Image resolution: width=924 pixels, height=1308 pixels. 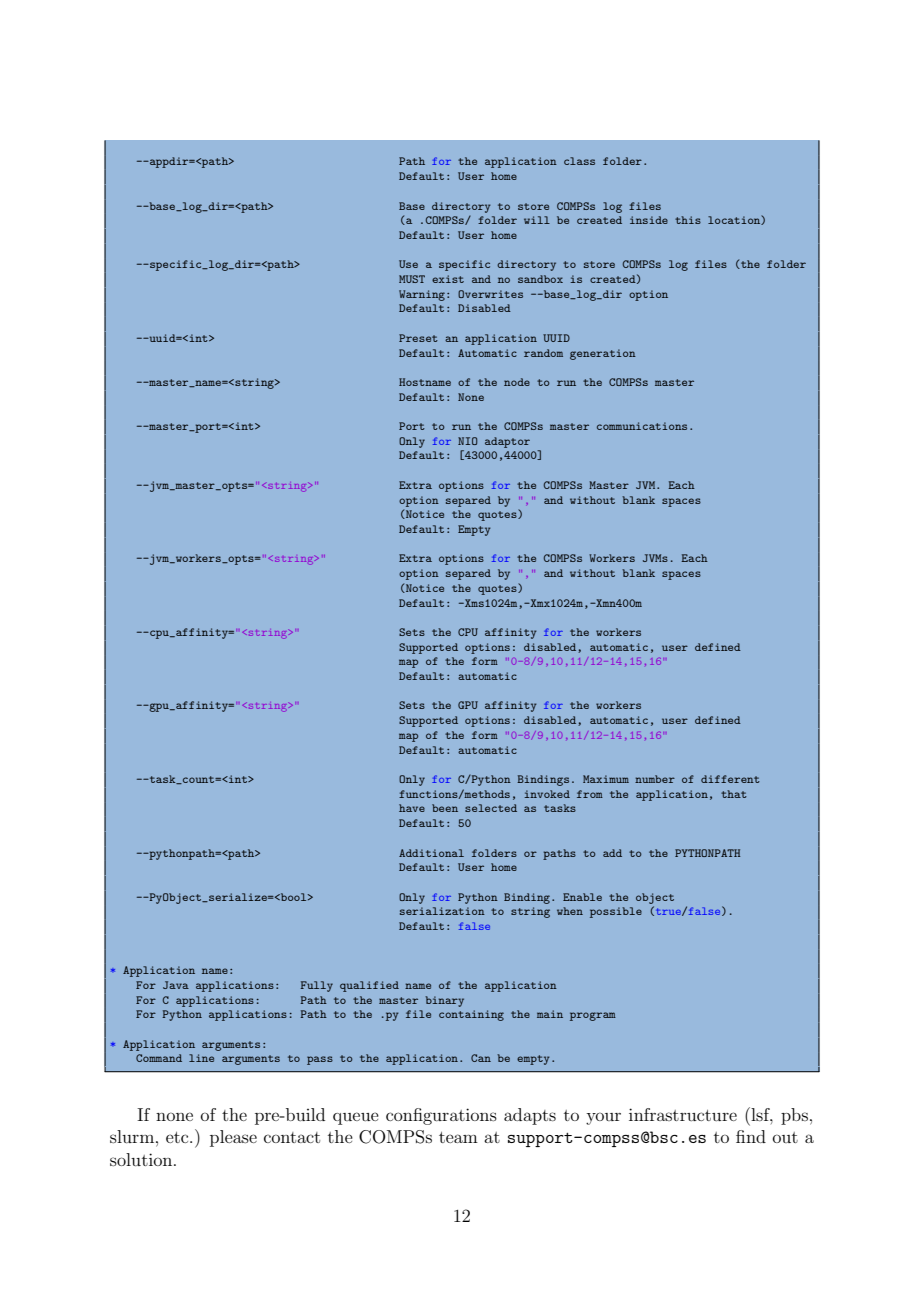 What do you see at coordinates (233, 1138) in the screenshot?
I see `please` at bounding box center [233, 1138].
